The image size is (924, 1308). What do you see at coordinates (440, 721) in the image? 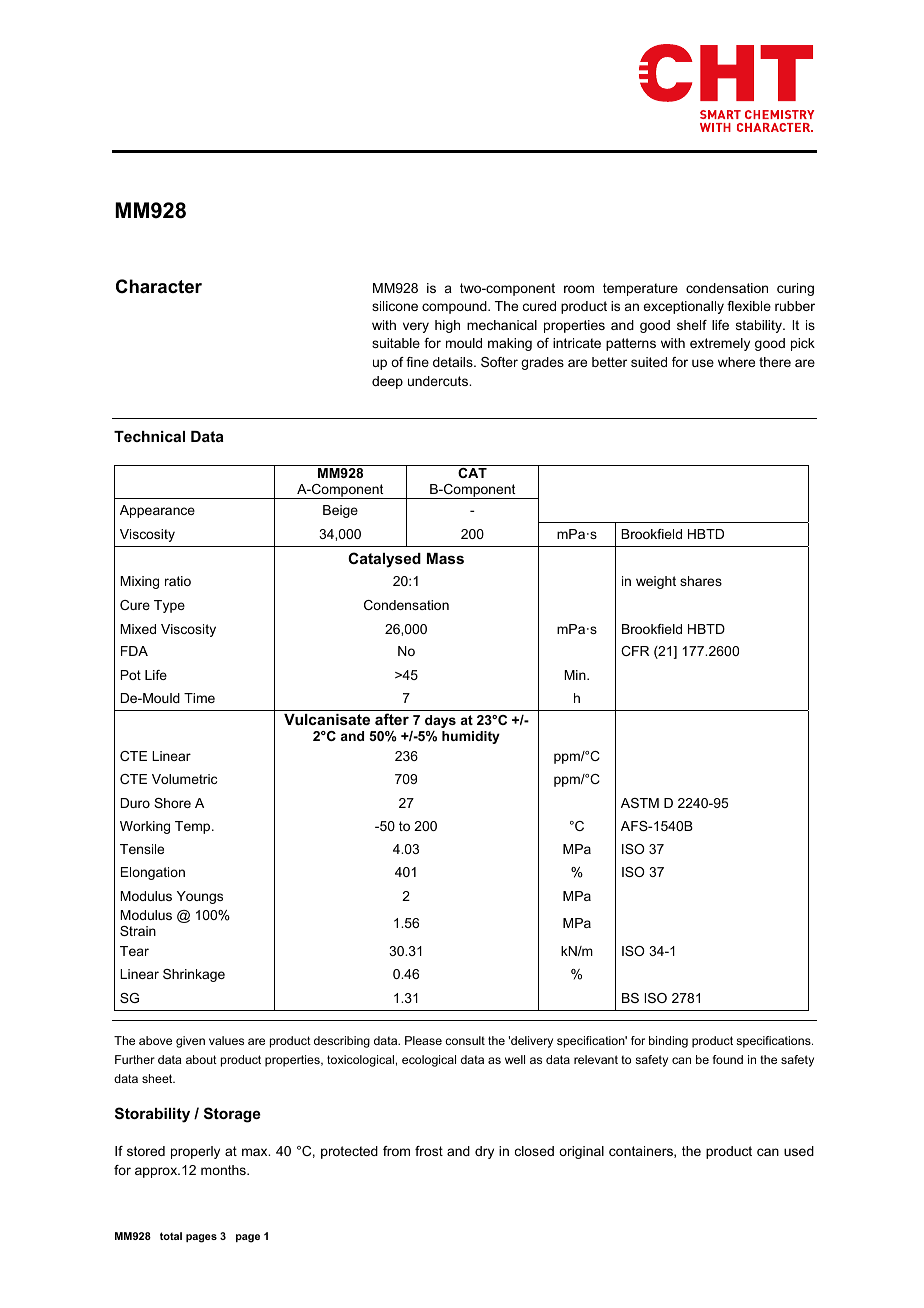
I see `days` at bounding box center [440, 721].
